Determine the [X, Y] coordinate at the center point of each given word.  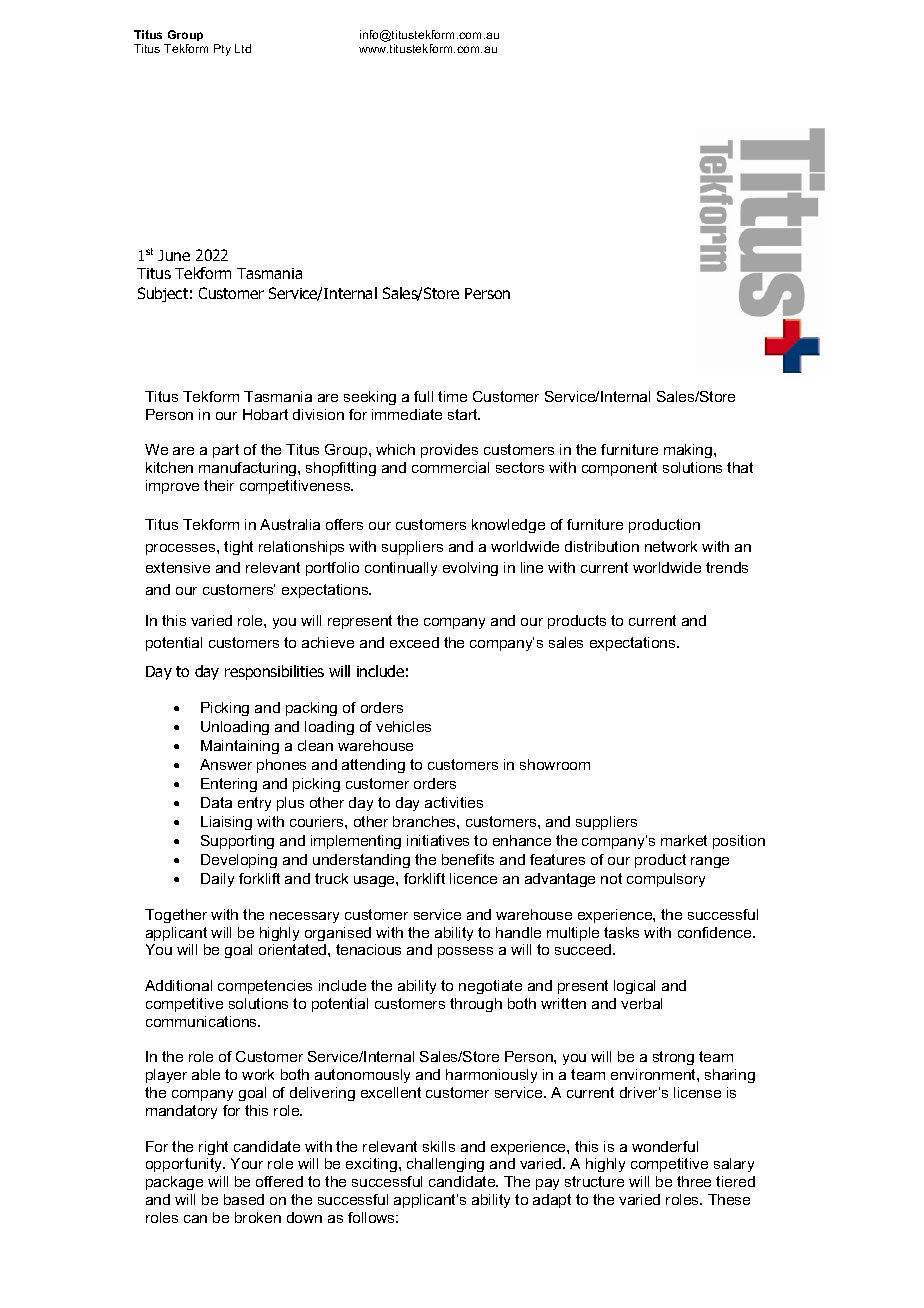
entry [254, 804]
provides [449, 451]
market [684, 840]
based [244, 1199]
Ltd [243, 48]
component [619, 469]
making [689, 451]
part [226, 451]
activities [454, 802]
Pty [222, 50]
